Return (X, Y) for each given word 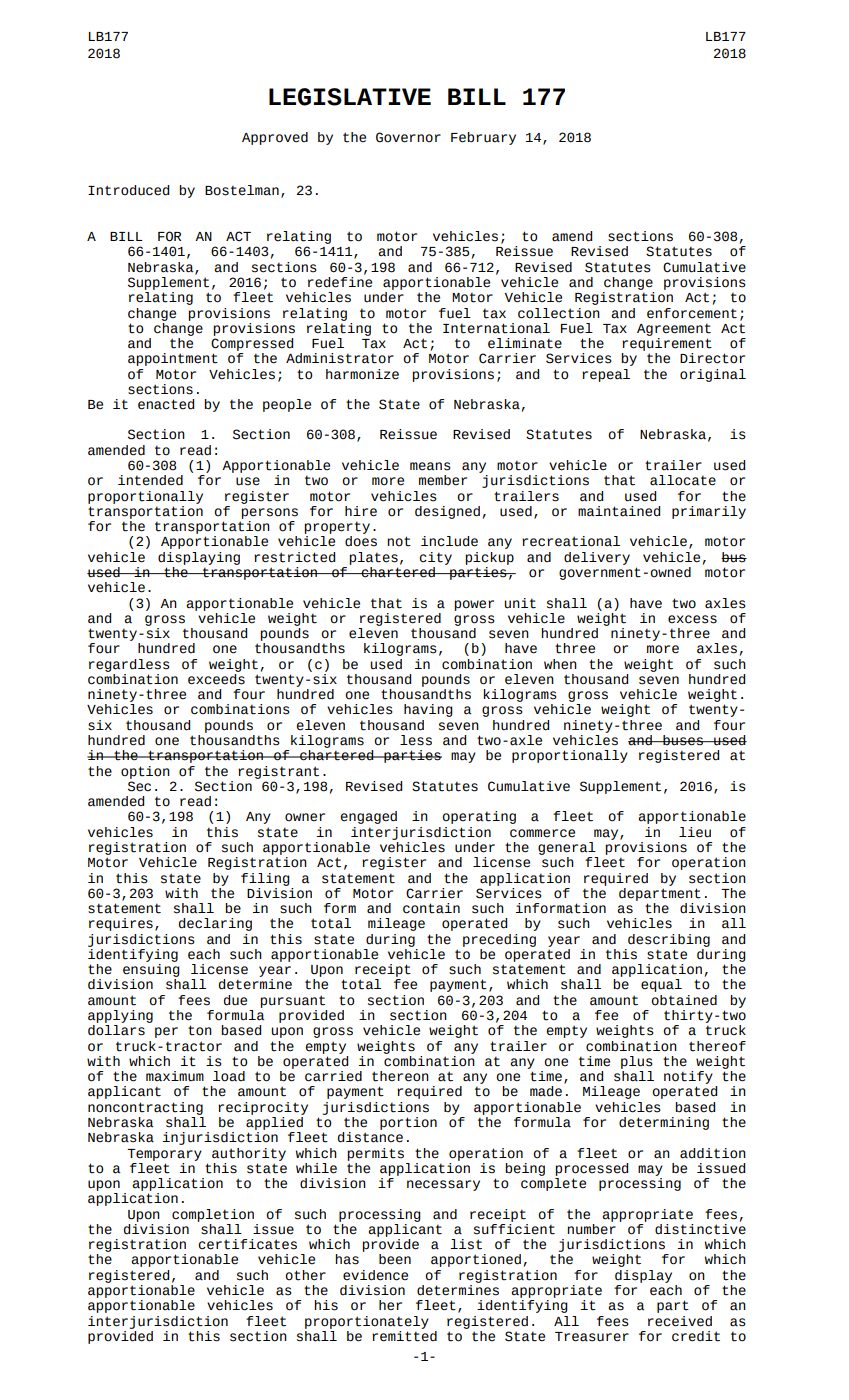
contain (431, 908)
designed (447, 512)
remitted (404, 1335)
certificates (247, 1244)
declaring (215, 924)
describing (669, 940)
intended (150, 480)
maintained (619, 511)
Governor (408, 137)
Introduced (129, 190)
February (483, 138)
